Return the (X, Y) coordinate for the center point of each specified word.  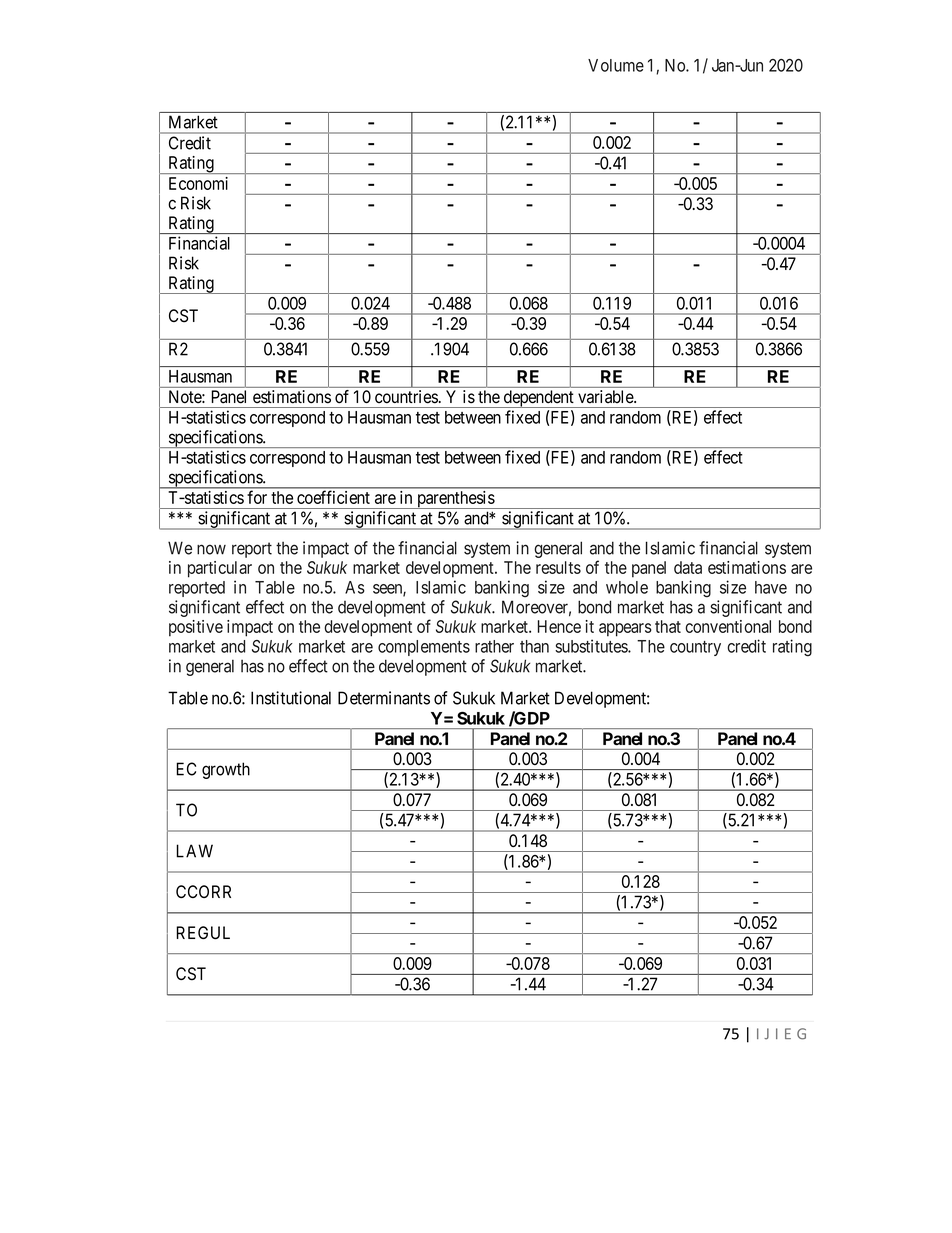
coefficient (333, 497)
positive (196, 628)
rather (494, 646)
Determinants (384, 698)
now (211, 549)
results (558, 567)
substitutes (592, 646)
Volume (616, 65)
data (688, 567)
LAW (194, 851)
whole (627, 587)
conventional (728, 626)
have (771, 587)
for (257, 497)
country (695, 648)
